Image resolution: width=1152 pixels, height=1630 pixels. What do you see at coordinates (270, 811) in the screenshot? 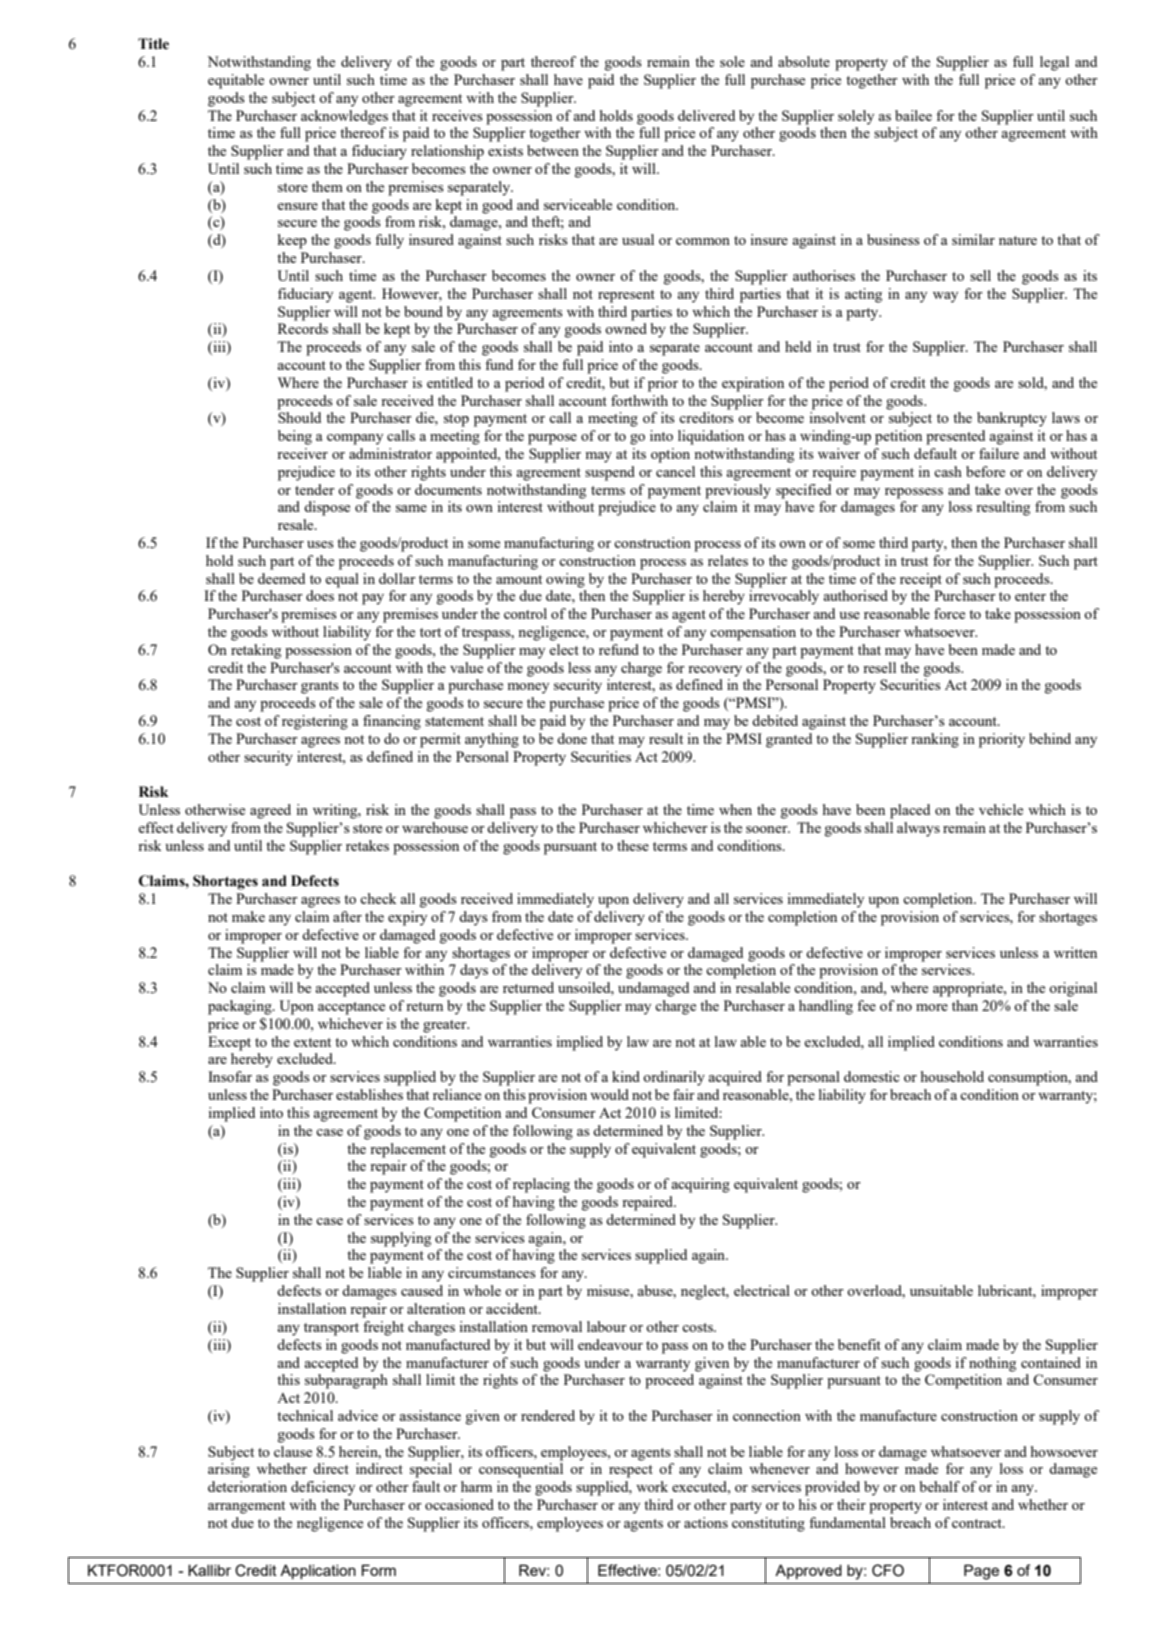
I see `agreed` at bounding box center [270, 811].
